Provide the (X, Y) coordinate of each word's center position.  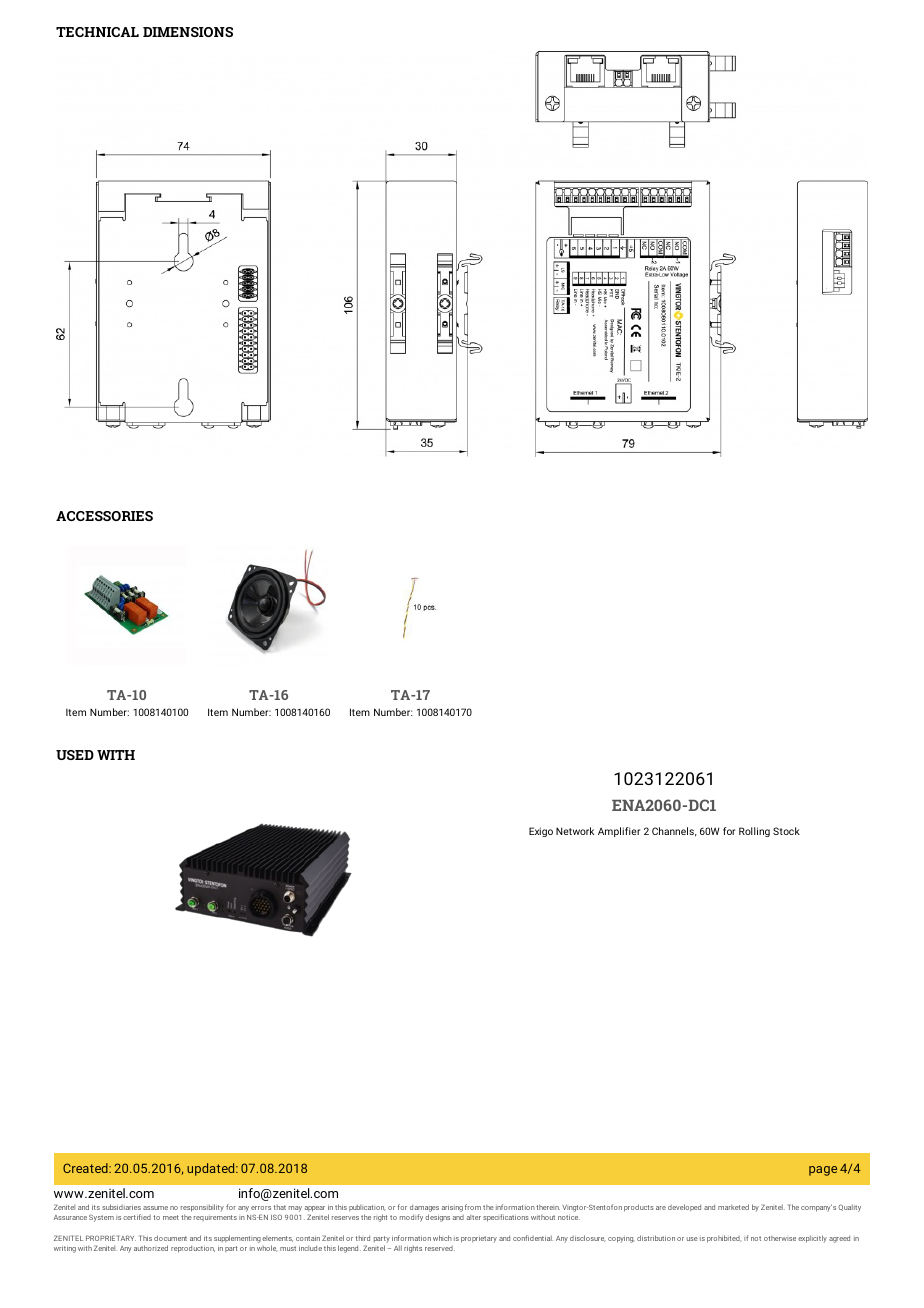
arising (452, 1209)
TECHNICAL (97, 32)
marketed (733, 1207)
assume (155, 1208)
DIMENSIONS (188, 32)
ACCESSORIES (104, 516)
